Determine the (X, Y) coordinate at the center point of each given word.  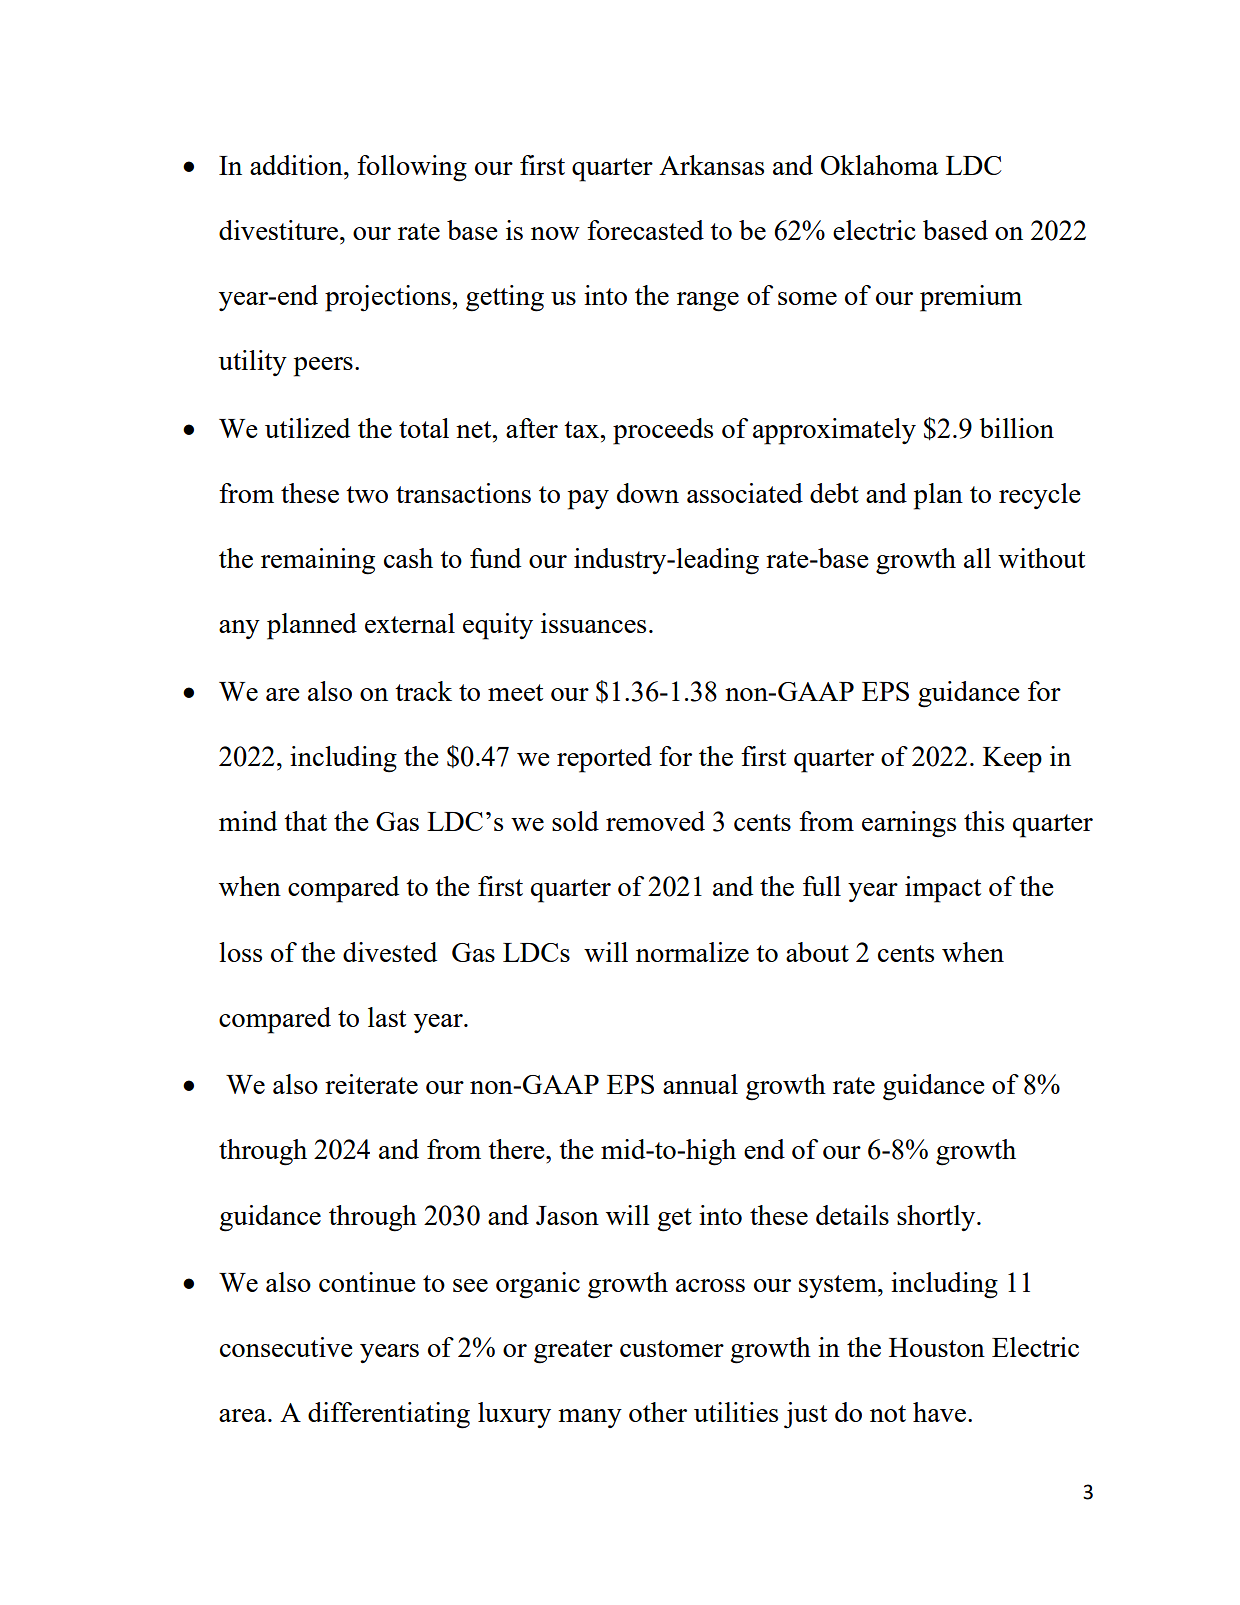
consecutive (286, 1347)
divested (390, 952)
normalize (692, 952)
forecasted (645, 230)
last (387, 1017)
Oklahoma (880, 165)
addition (297, 165)
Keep (1012, 760)
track (423, 691)
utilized (307, 428)
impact (943, 889)
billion (1016, 428)
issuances (593, 623)
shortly (937, 1218)
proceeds (663, 431)
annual (700, 1084)
